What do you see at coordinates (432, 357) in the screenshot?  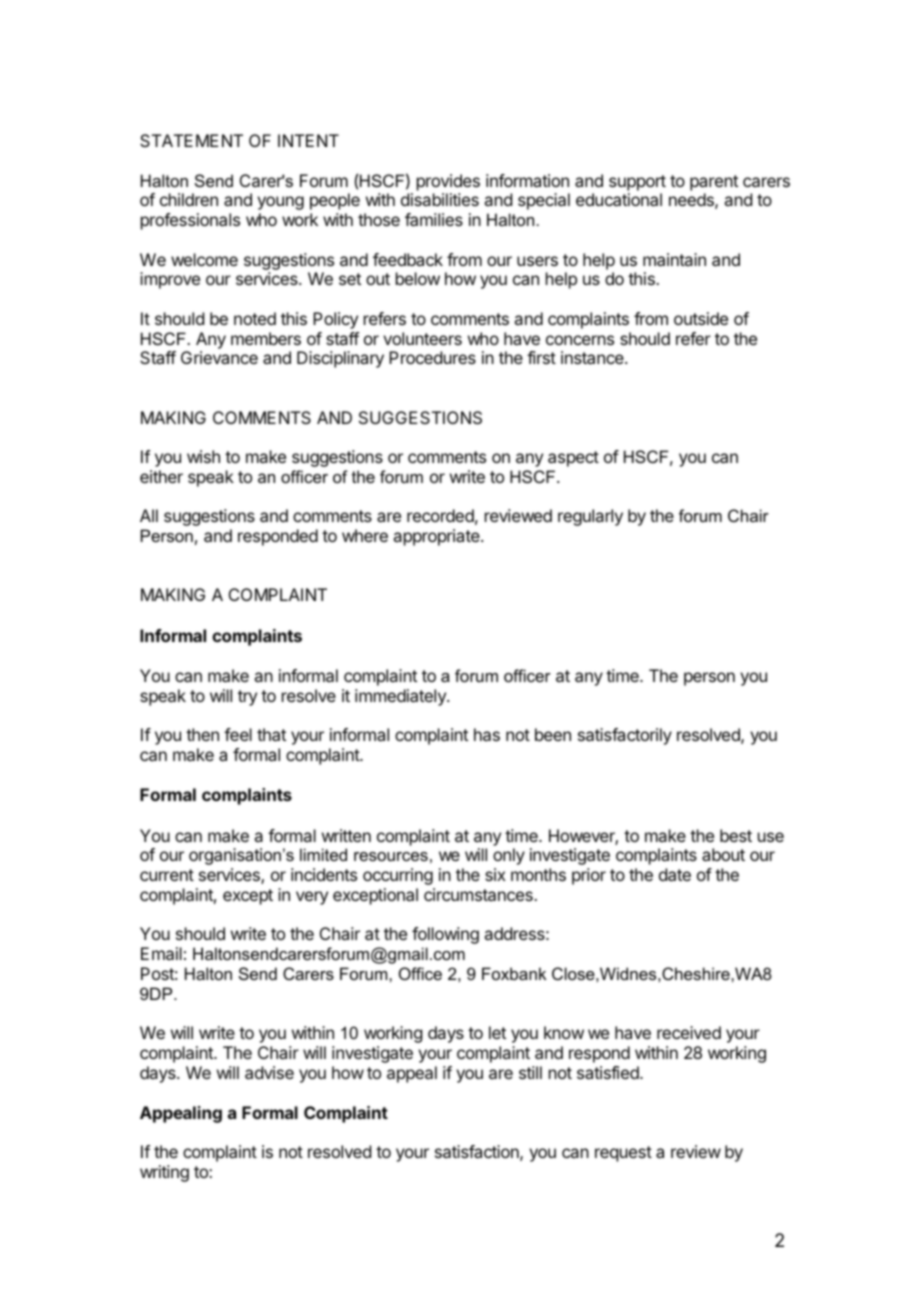 I see `Procedures` at bounding box center [432, 357].
